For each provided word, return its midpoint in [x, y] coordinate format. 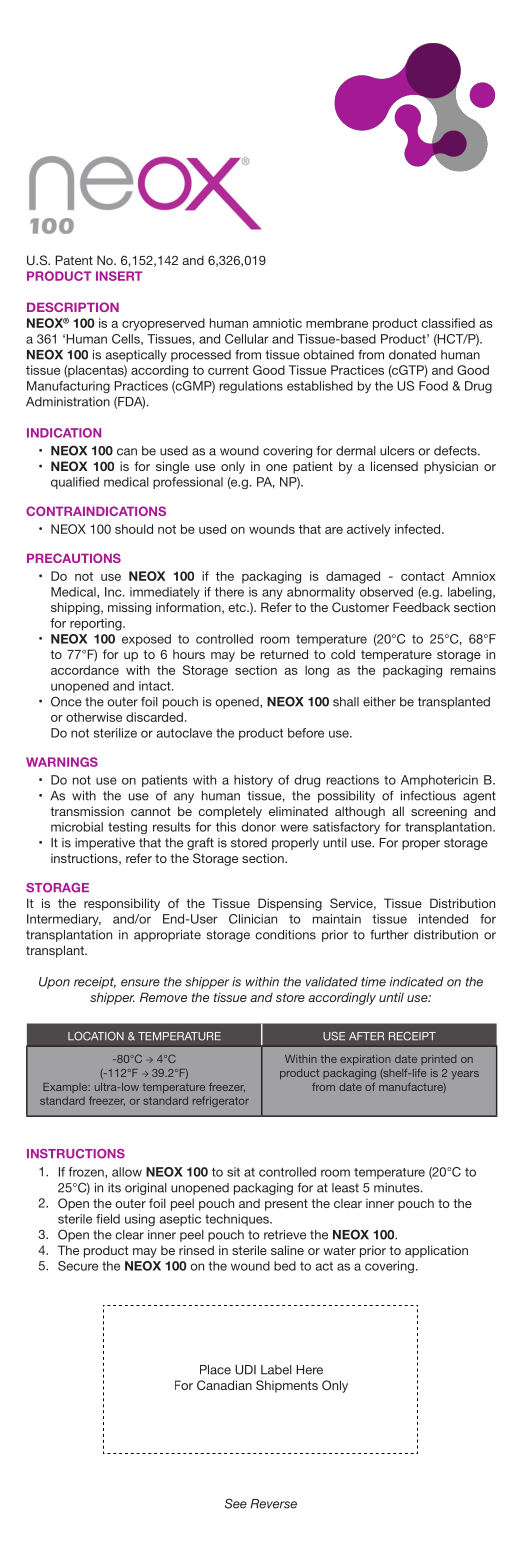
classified [448, 323]
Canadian [224, 1385]
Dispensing [290, 904]
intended [443, 919]
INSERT [119, 276]
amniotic [277, 323]
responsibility [122, 904]
